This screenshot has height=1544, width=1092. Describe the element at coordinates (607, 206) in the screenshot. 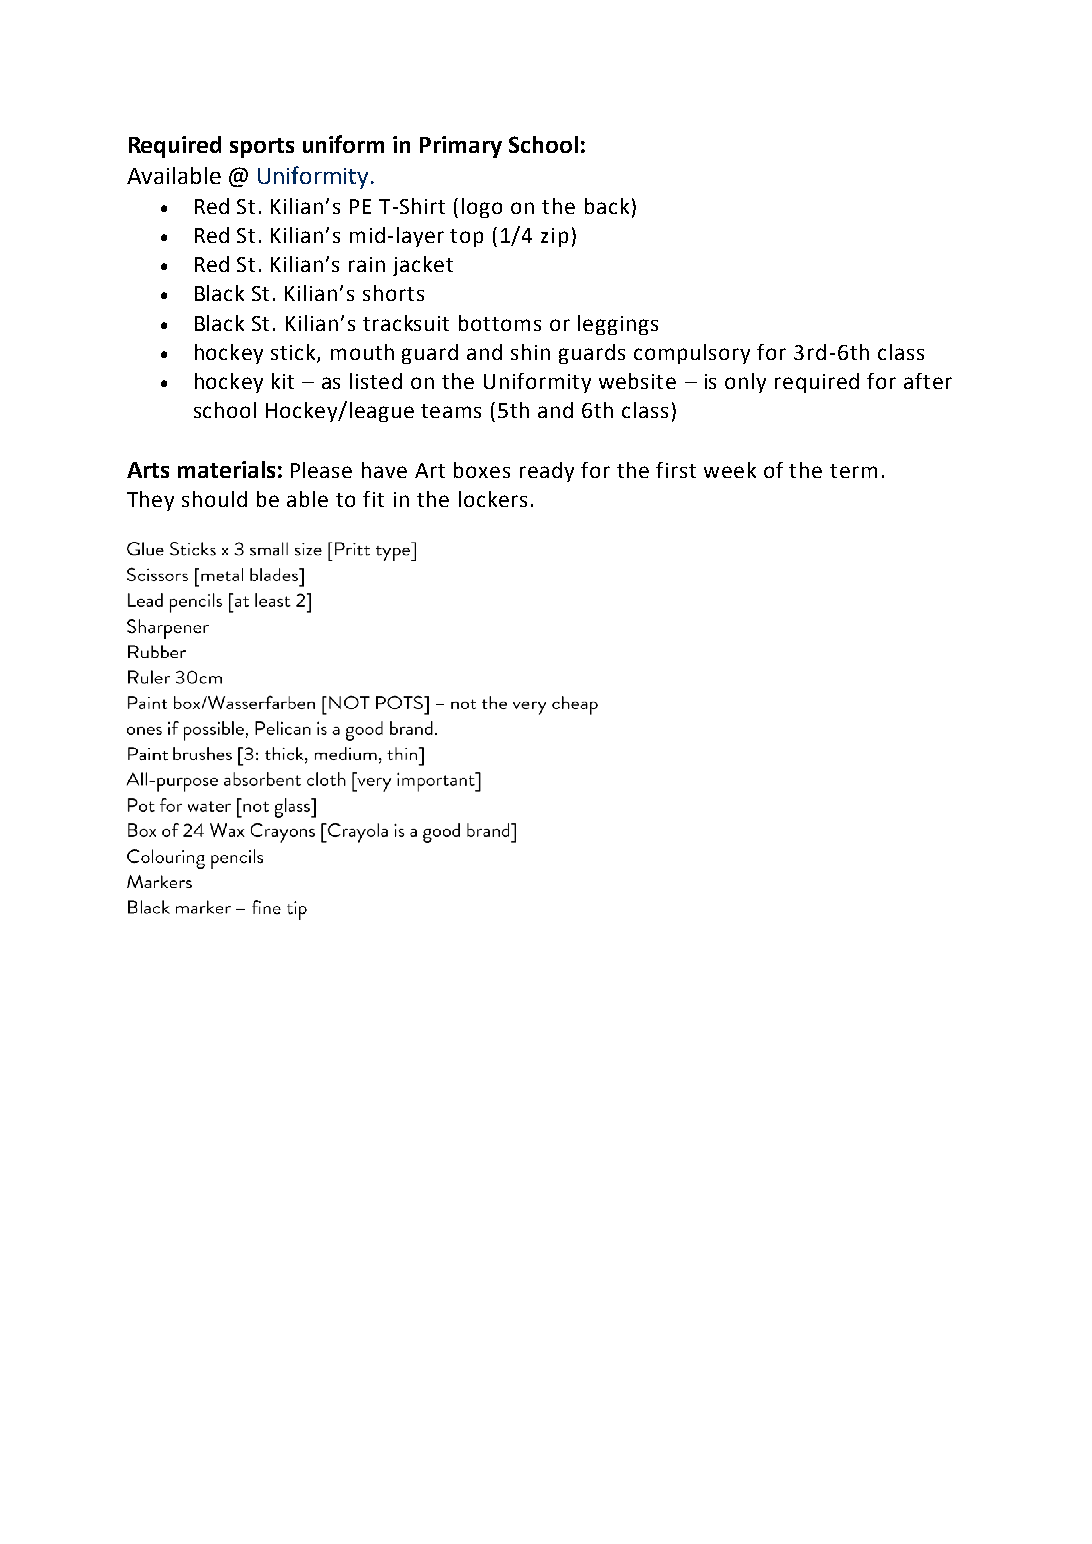

I see `back` at that location.
